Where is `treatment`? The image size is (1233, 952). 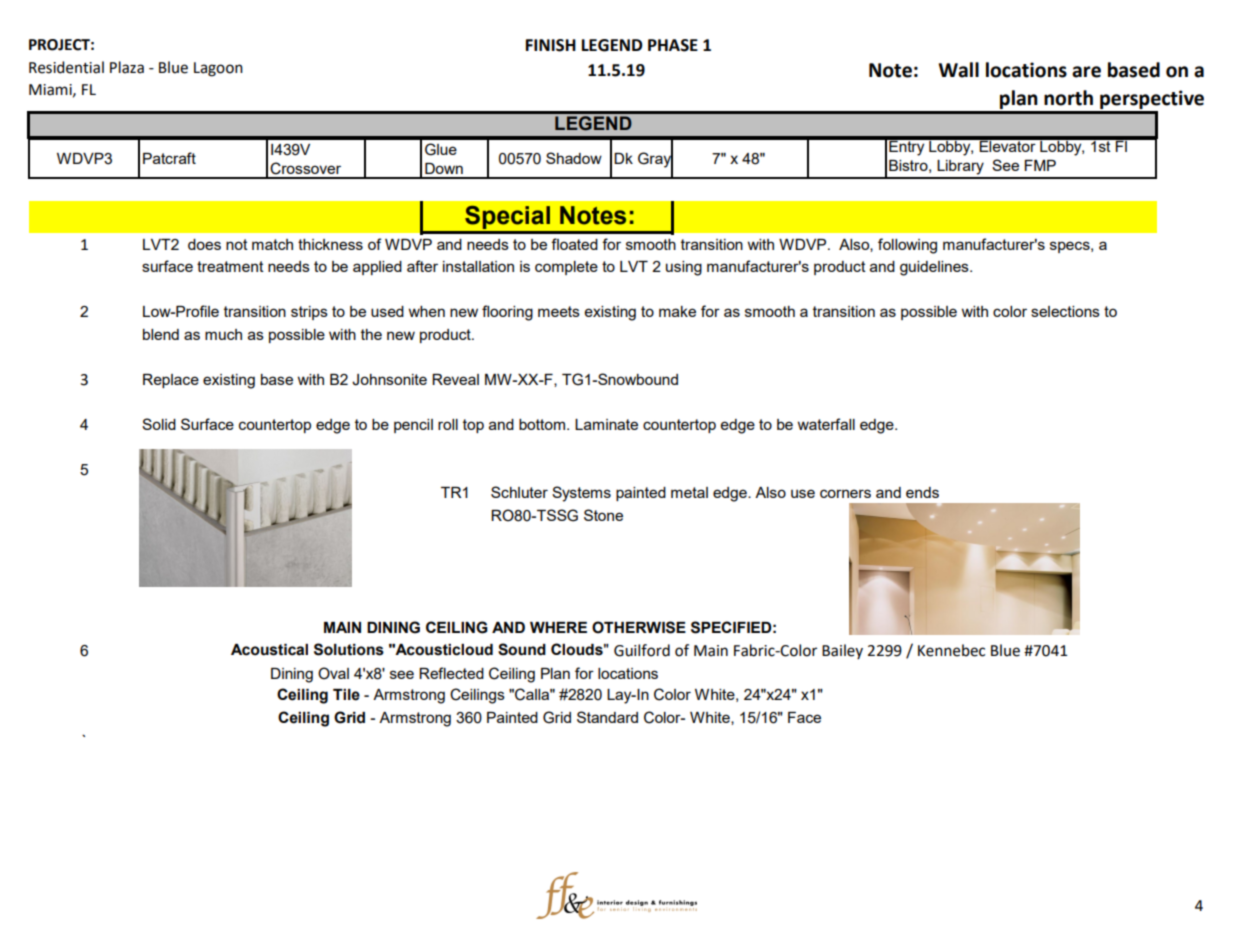 treatment is located at coordinates (230, 266).
